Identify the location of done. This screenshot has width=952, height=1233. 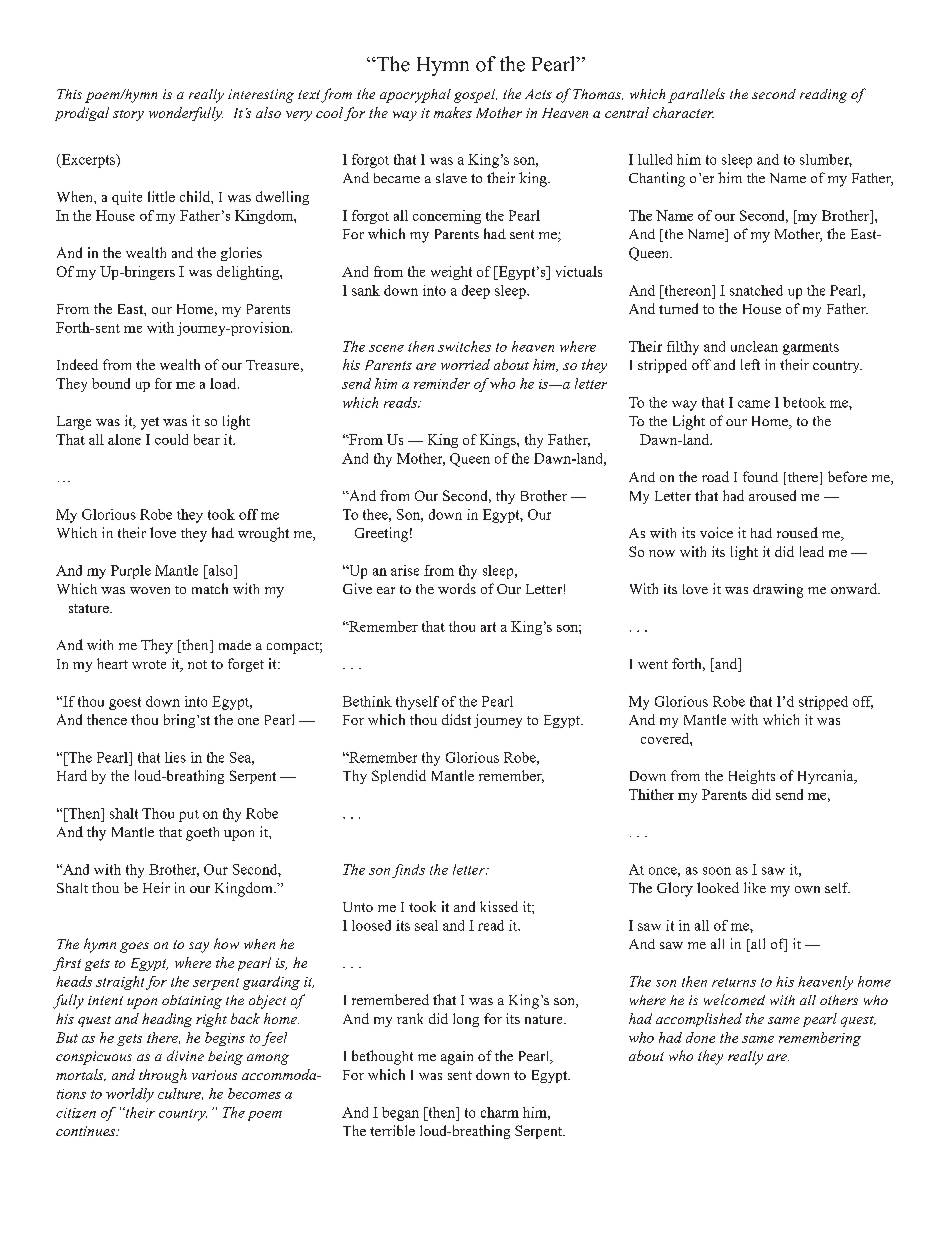
(700, 1037).
